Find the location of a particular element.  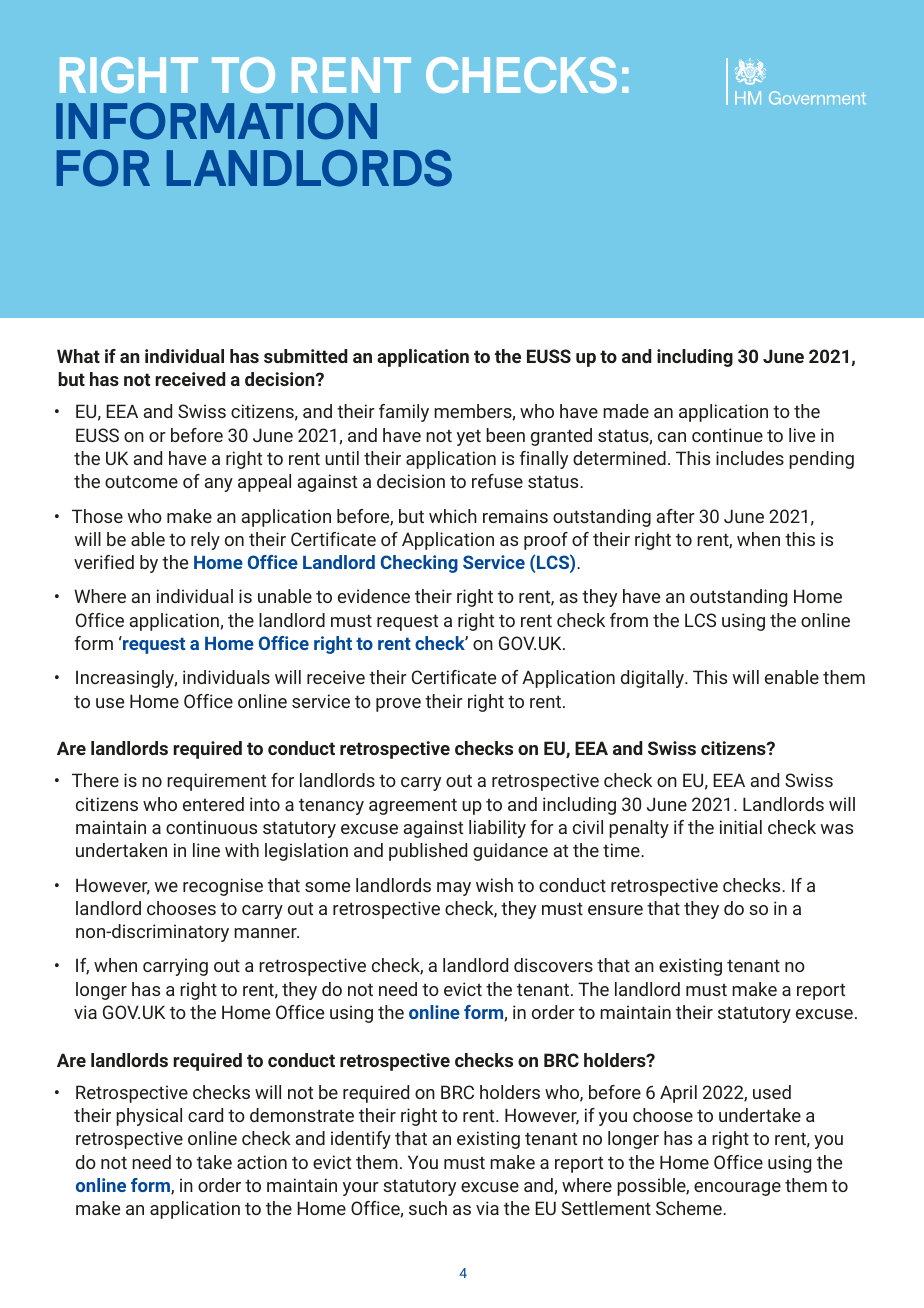

such is located at coordinates (428, 1208).
